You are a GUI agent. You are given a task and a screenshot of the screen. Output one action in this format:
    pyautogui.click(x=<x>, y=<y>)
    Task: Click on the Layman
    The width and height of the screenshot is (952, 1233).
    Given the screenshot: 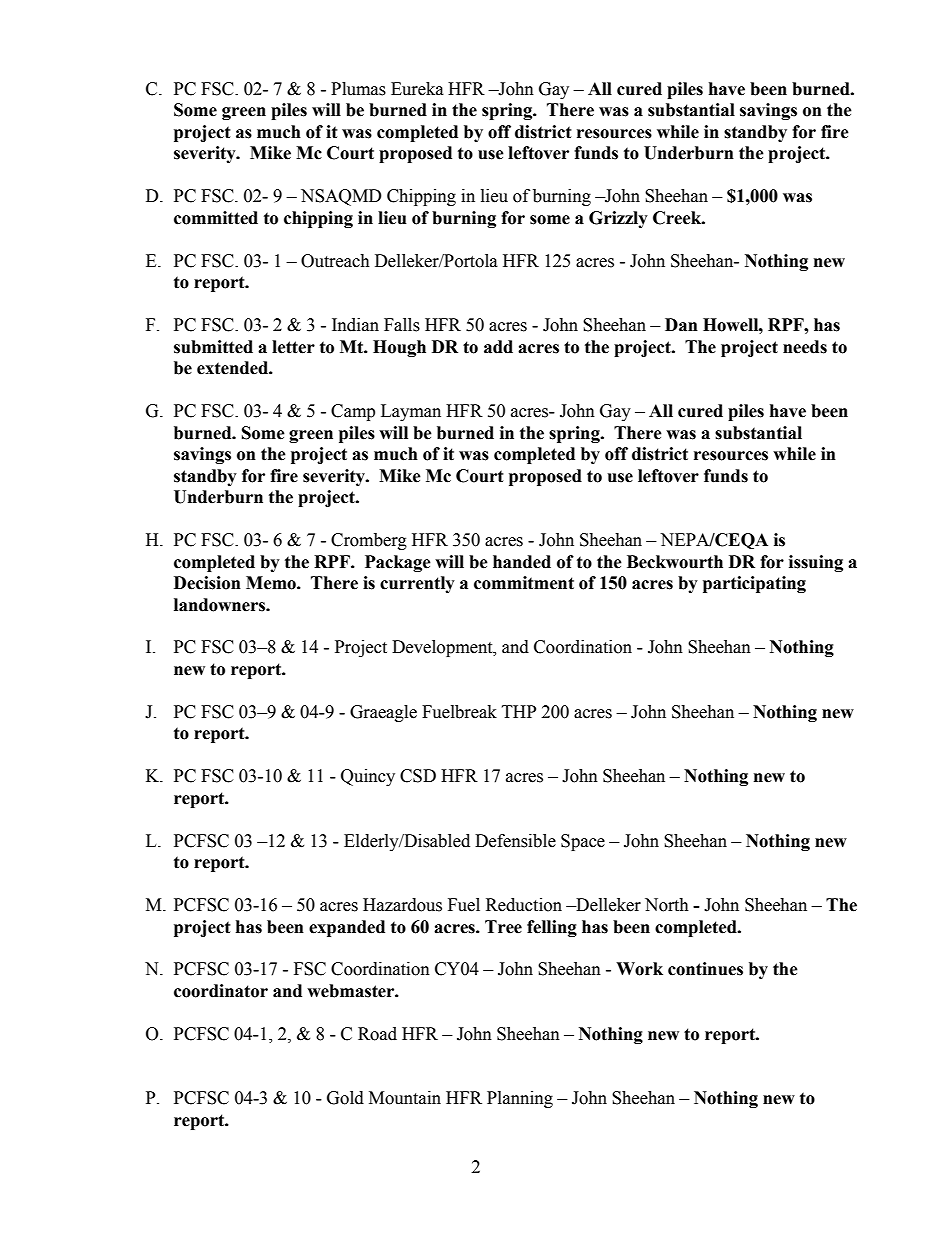 What is the action you would take?
    pyautogui.click(x=411, y=412)
